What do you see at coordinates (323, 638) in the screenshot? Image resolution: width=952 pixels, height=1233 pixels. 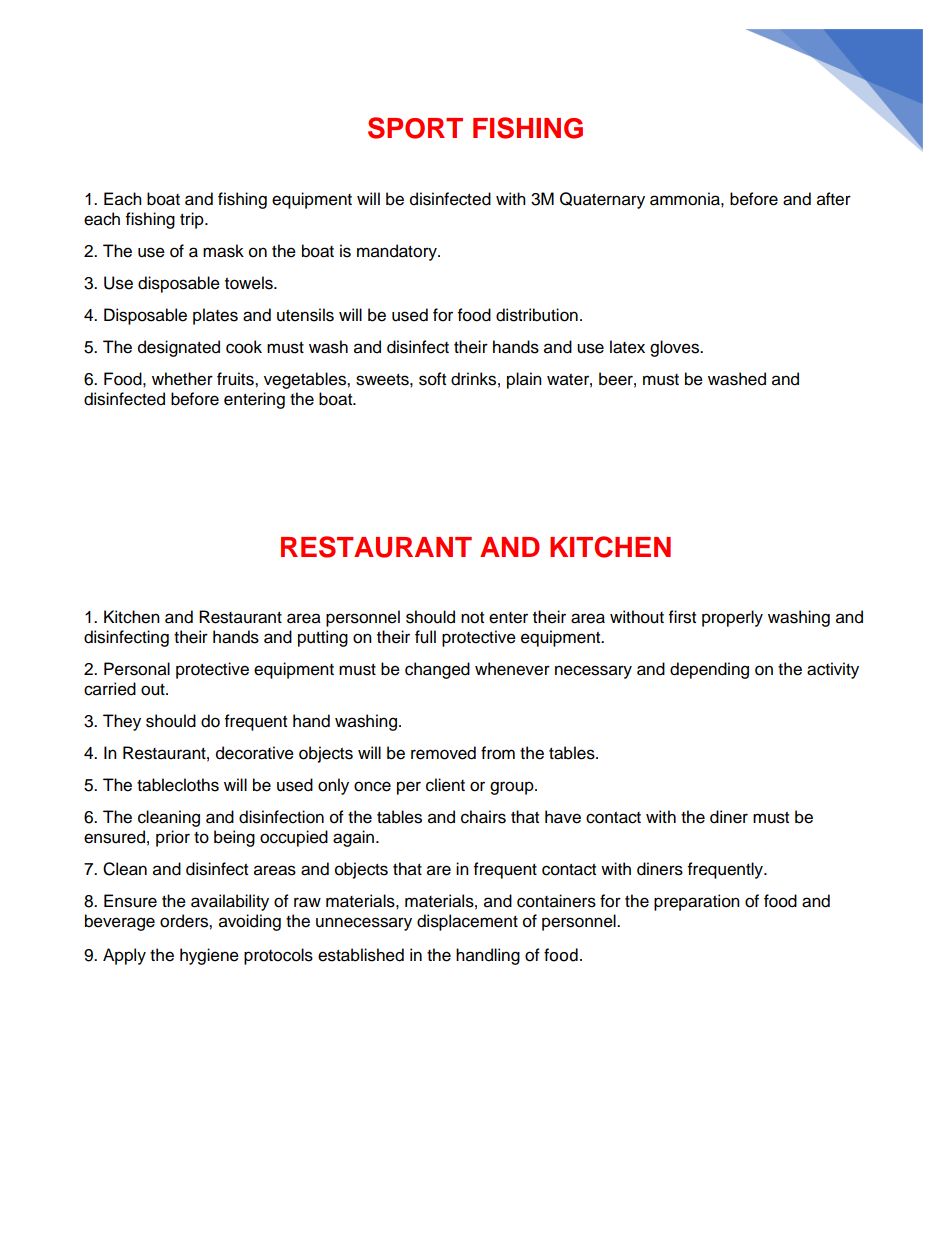 I see `putting` at bounding box center [323, 638].
